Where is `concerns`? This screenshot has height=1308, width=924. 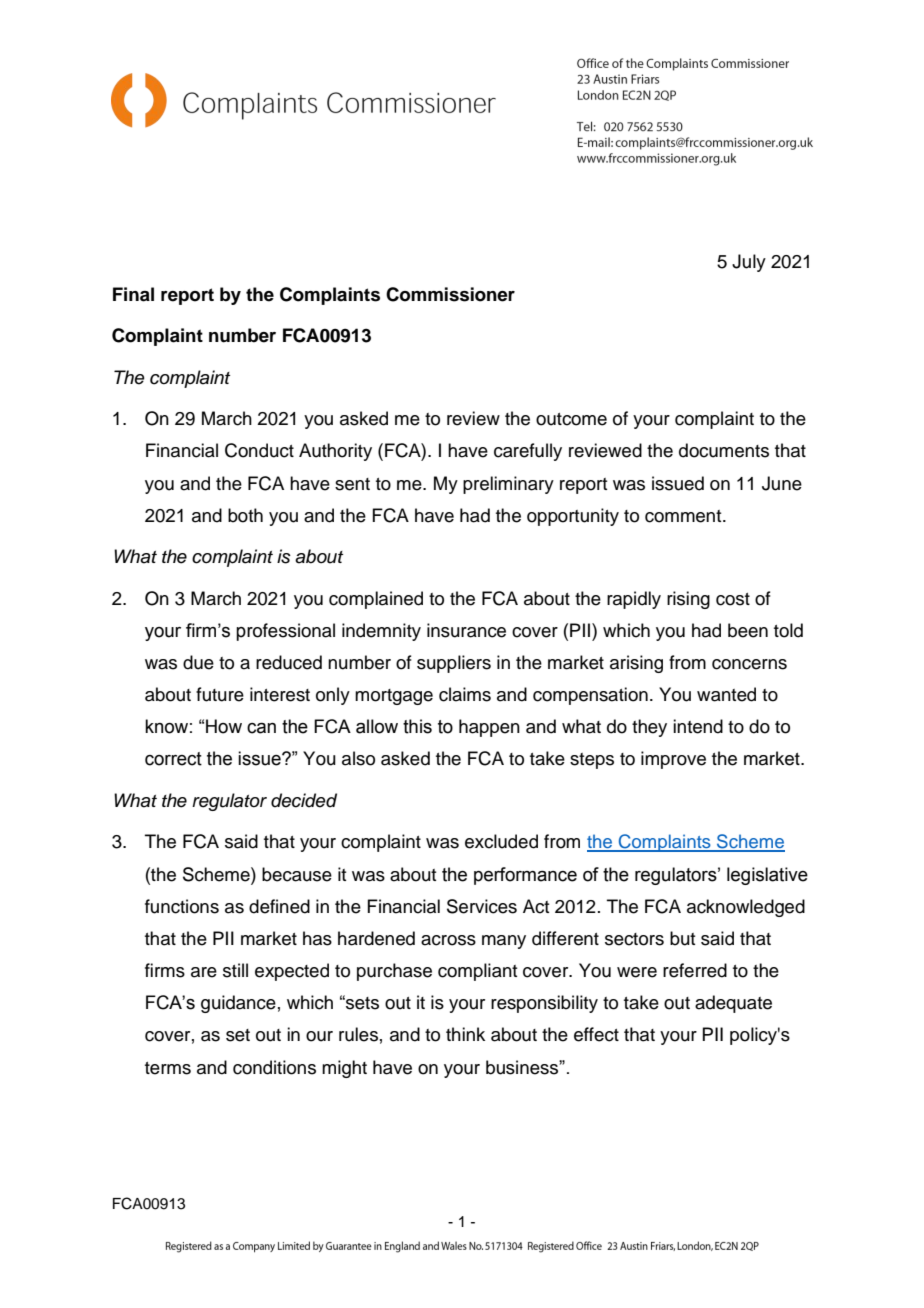 concerns is located at coordinates (749, 664).
